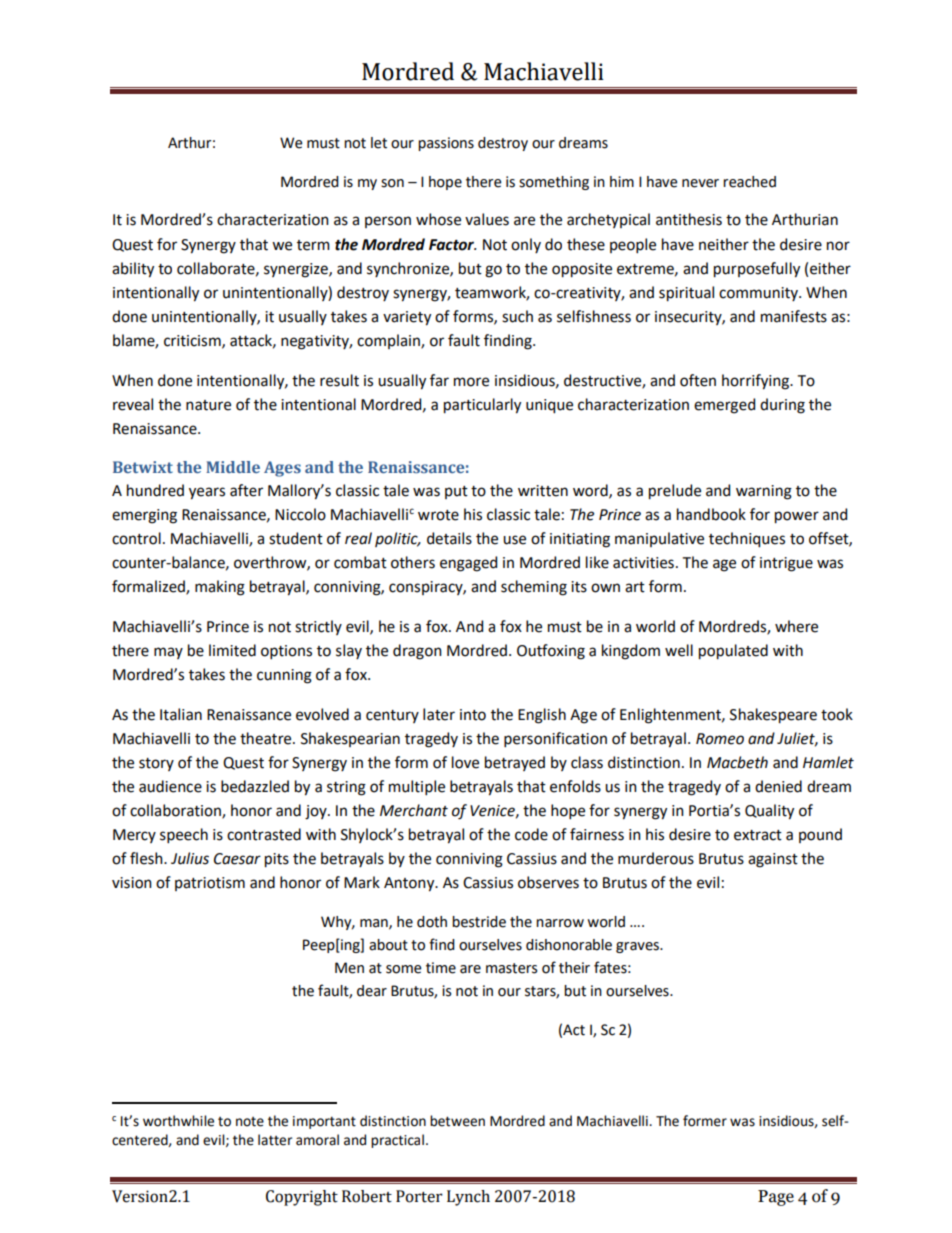  What do you see at coordinates (473, 715) in the page?
I see `into` at bounding box center [473, 715].
